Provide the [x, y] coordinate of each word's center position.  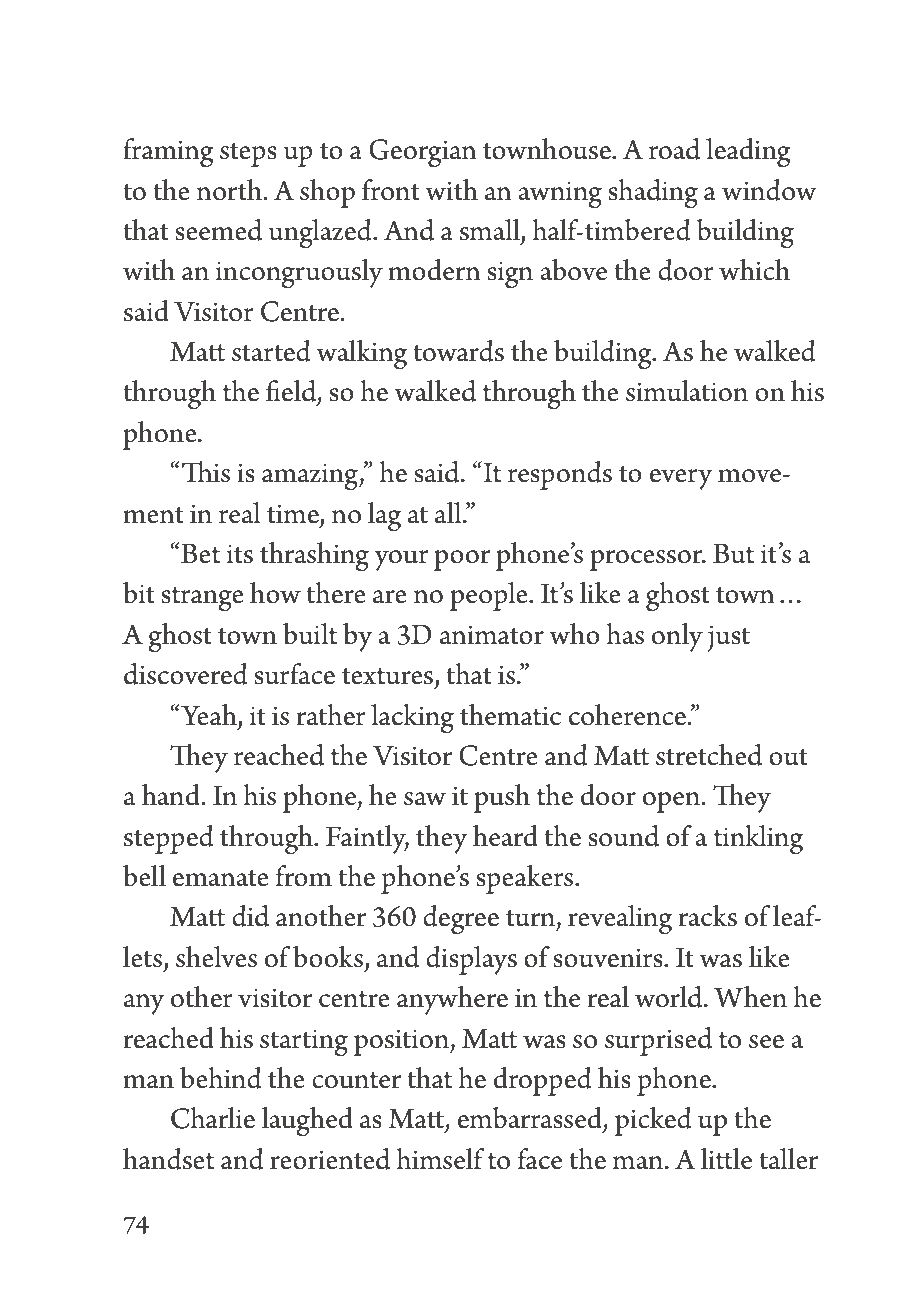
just [728, 638]
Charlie [213, 1118]
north [231, 190]
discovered [185, 674]
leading [748, 153]
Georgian [423, 153]
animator [492, 635]
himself [440, 1159]
